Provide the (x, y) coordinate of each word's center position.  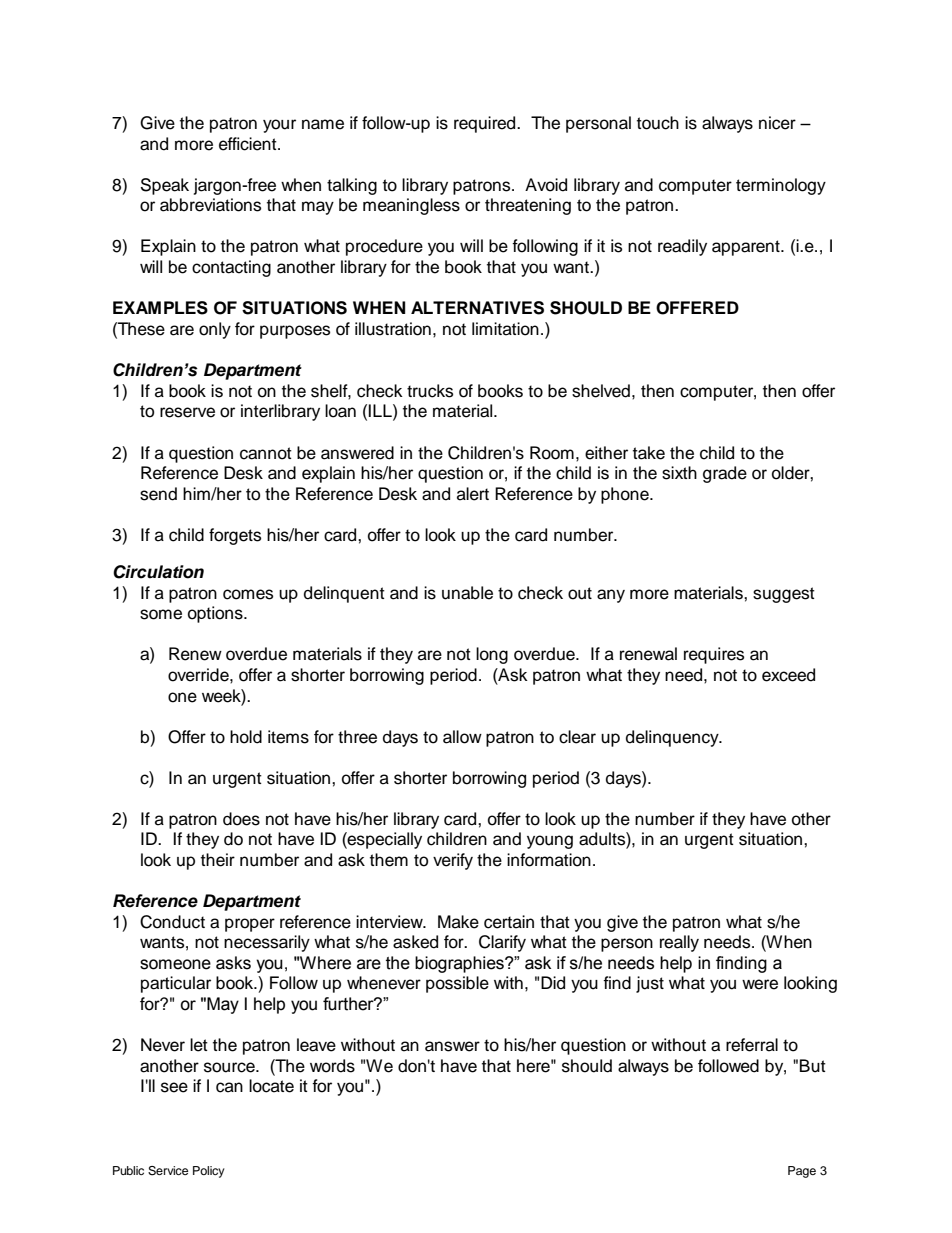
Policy (209, 1172)
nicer (777, 123)
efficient (249, 144)
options (216, 614)
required (486, 124)
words (332, 1066)
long (492, 655)
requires (714, 655)
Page (802, 1172)
